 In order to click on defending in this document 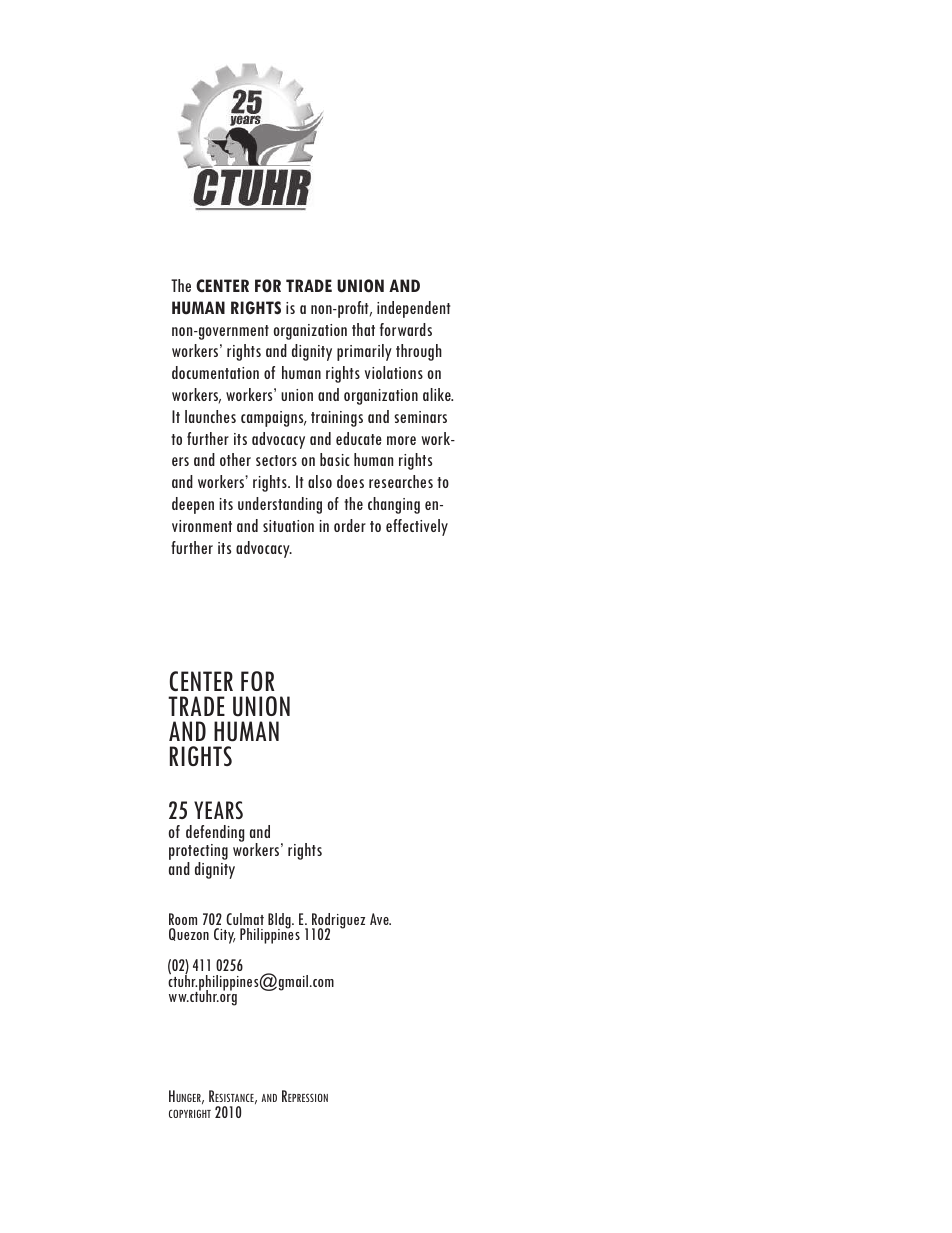, I will do `click(215, 833)`.
